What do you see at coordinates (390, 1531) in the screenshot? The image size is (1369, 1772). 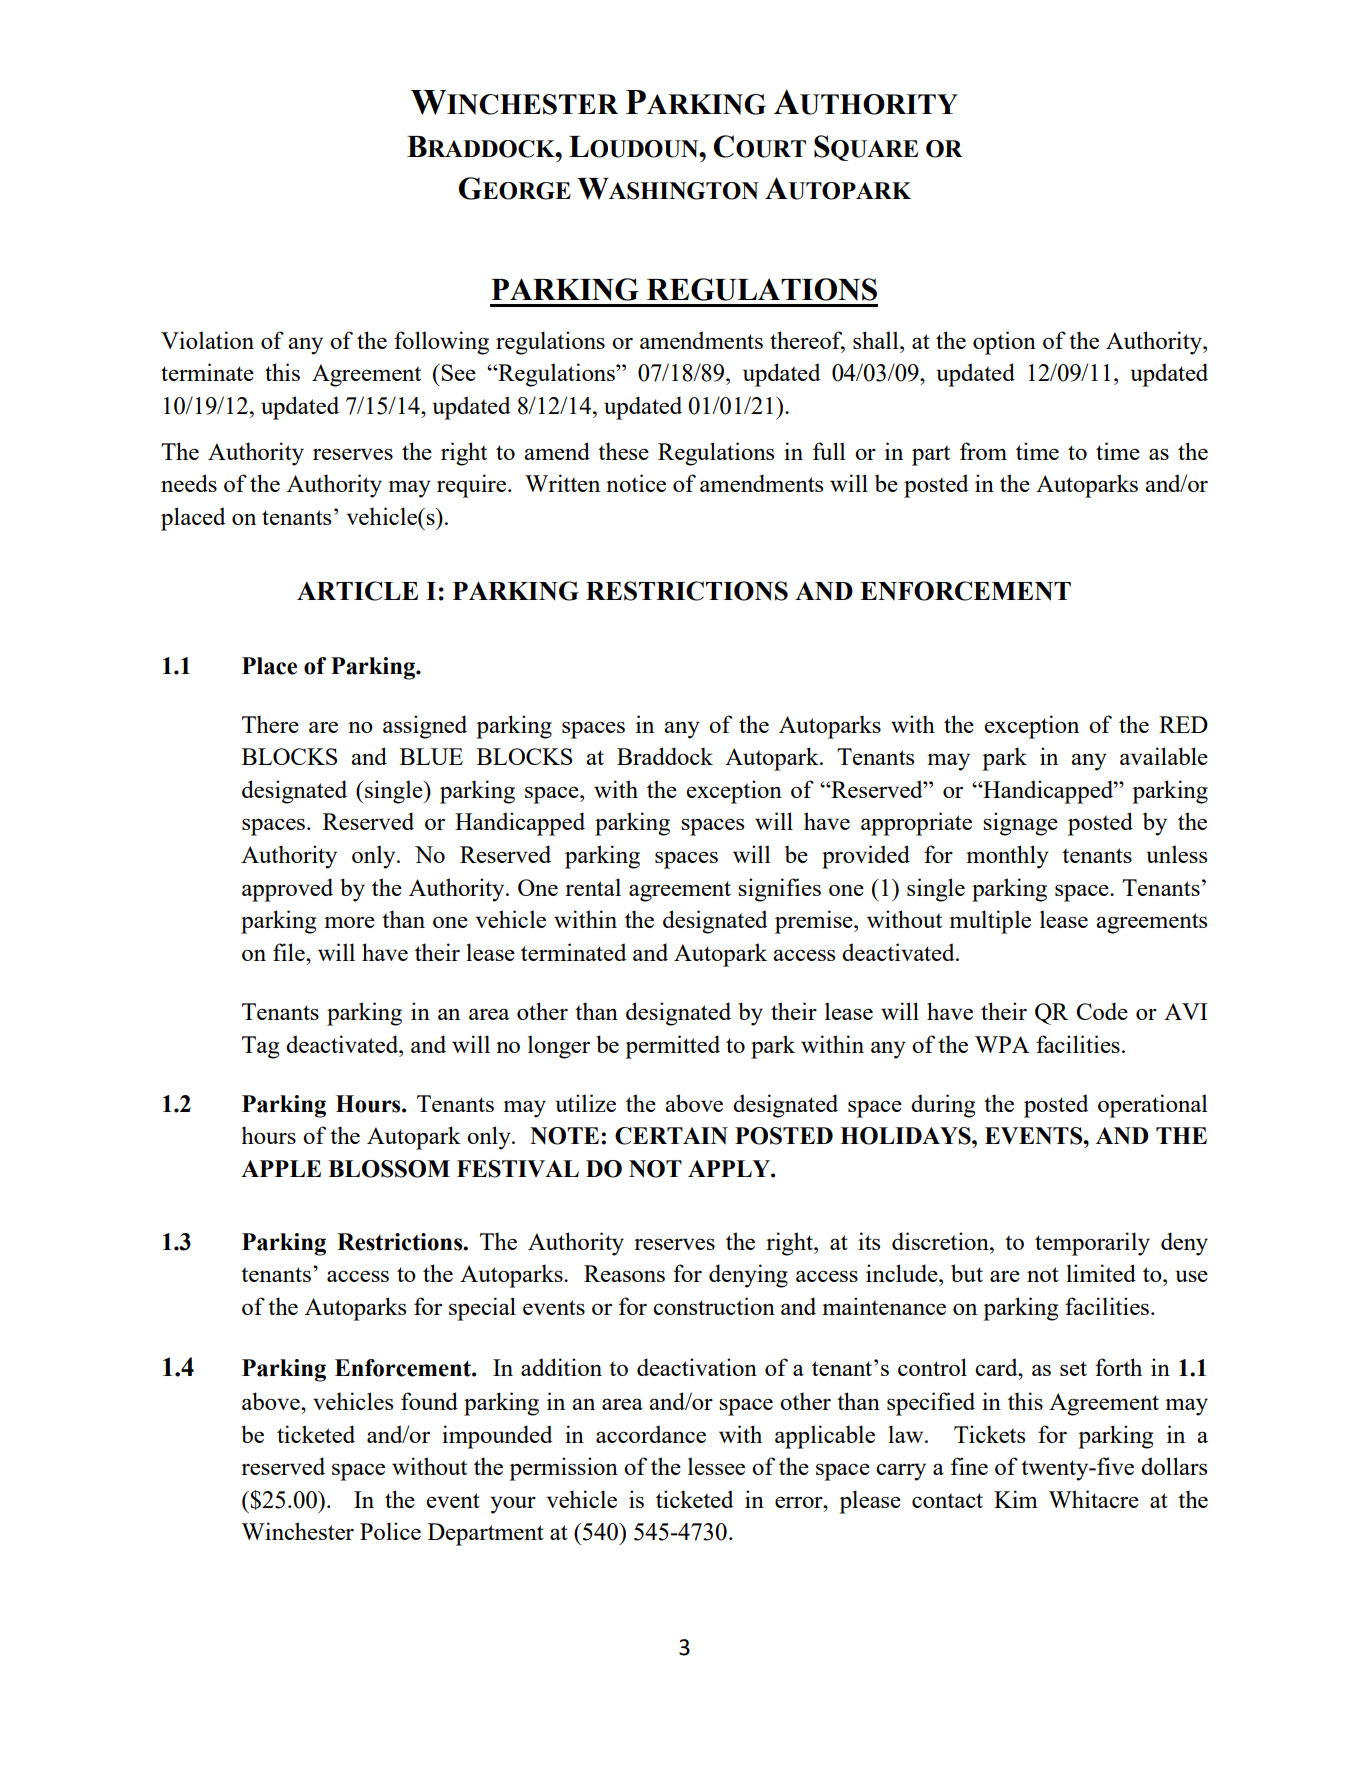 I see `Police` at bounding box center [390, 1531].
